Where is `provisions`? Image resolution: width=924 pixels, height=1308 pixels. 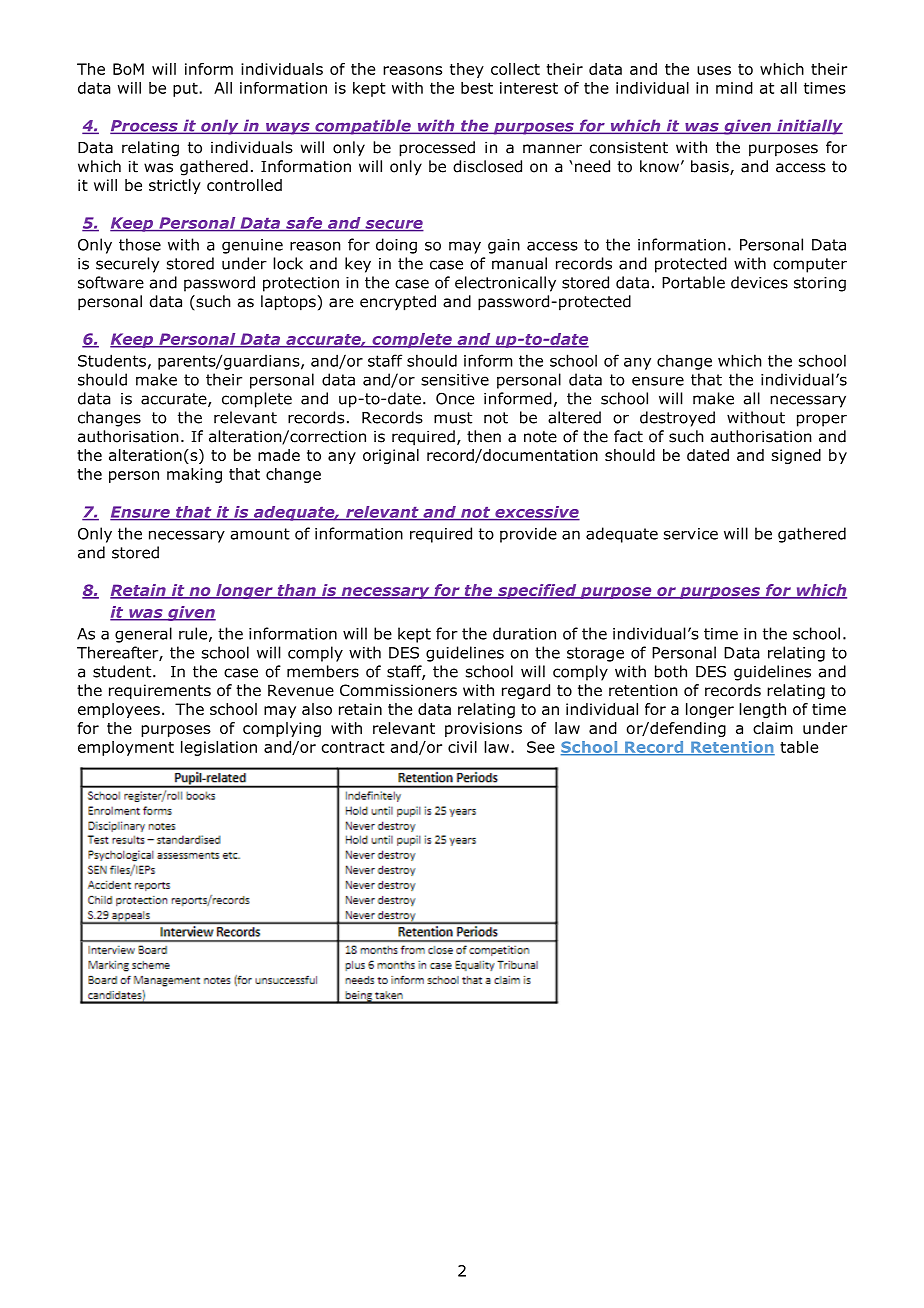 provisions is located at coordinates (483, 729).
